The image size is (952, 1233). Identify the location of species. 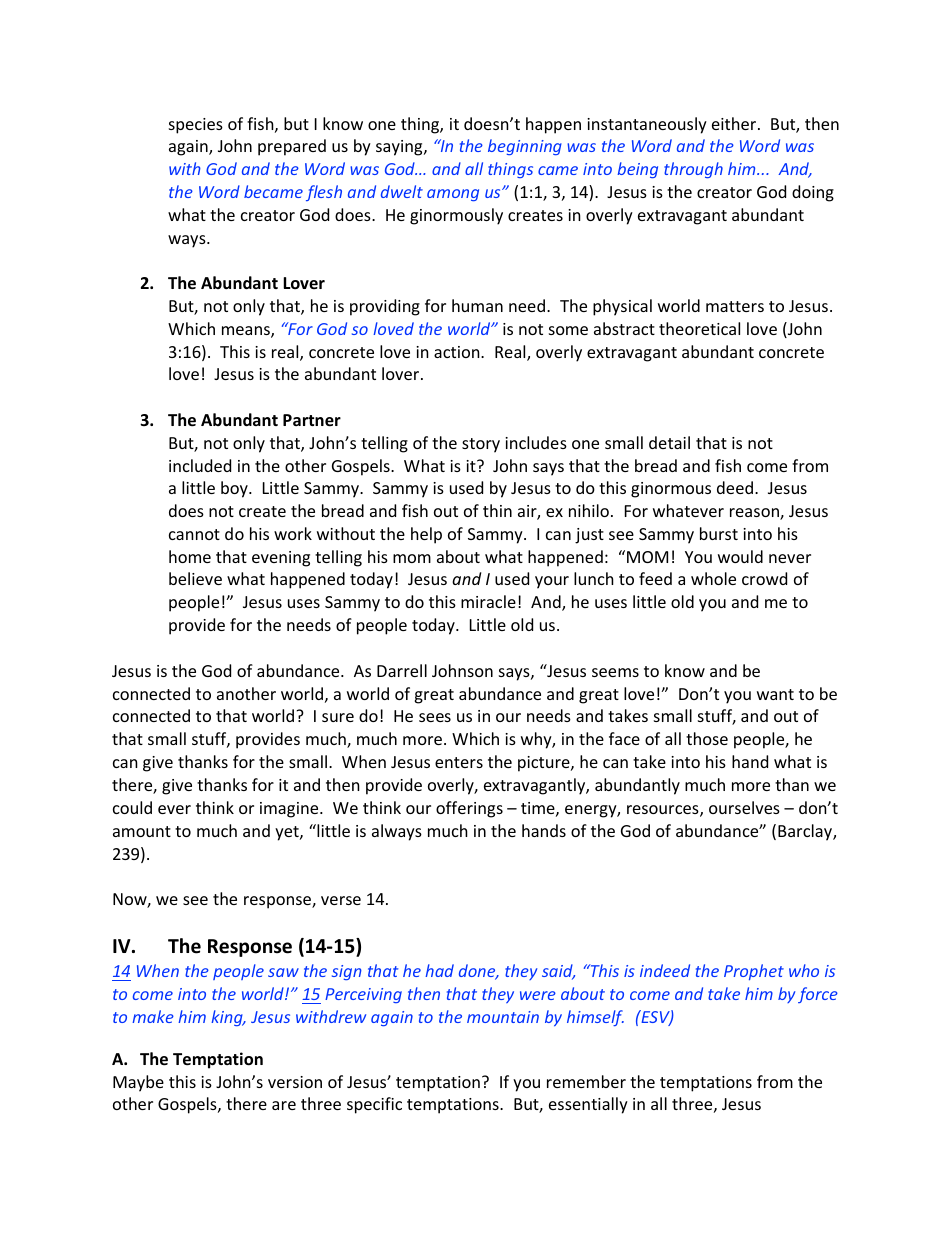
(196, 126).
